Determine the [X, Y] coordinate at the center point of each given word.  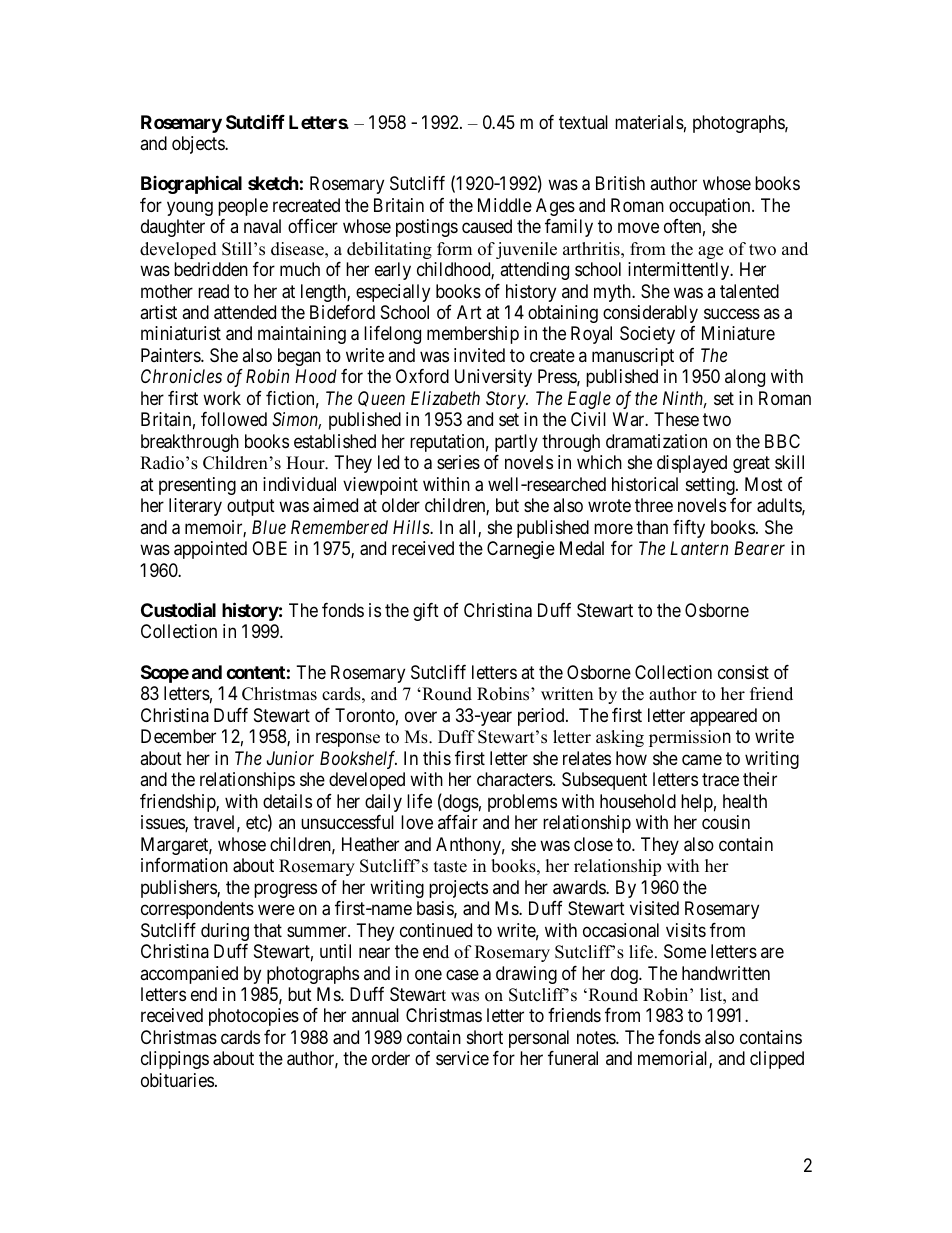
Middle [505, 205]
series [458, 462]
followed [234, 419]
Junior [290, 758]
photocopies [254, 1017]
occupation [711, 207]
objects [199, 145]
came [702, 760]
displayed [692, 464]
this [437, 758]
